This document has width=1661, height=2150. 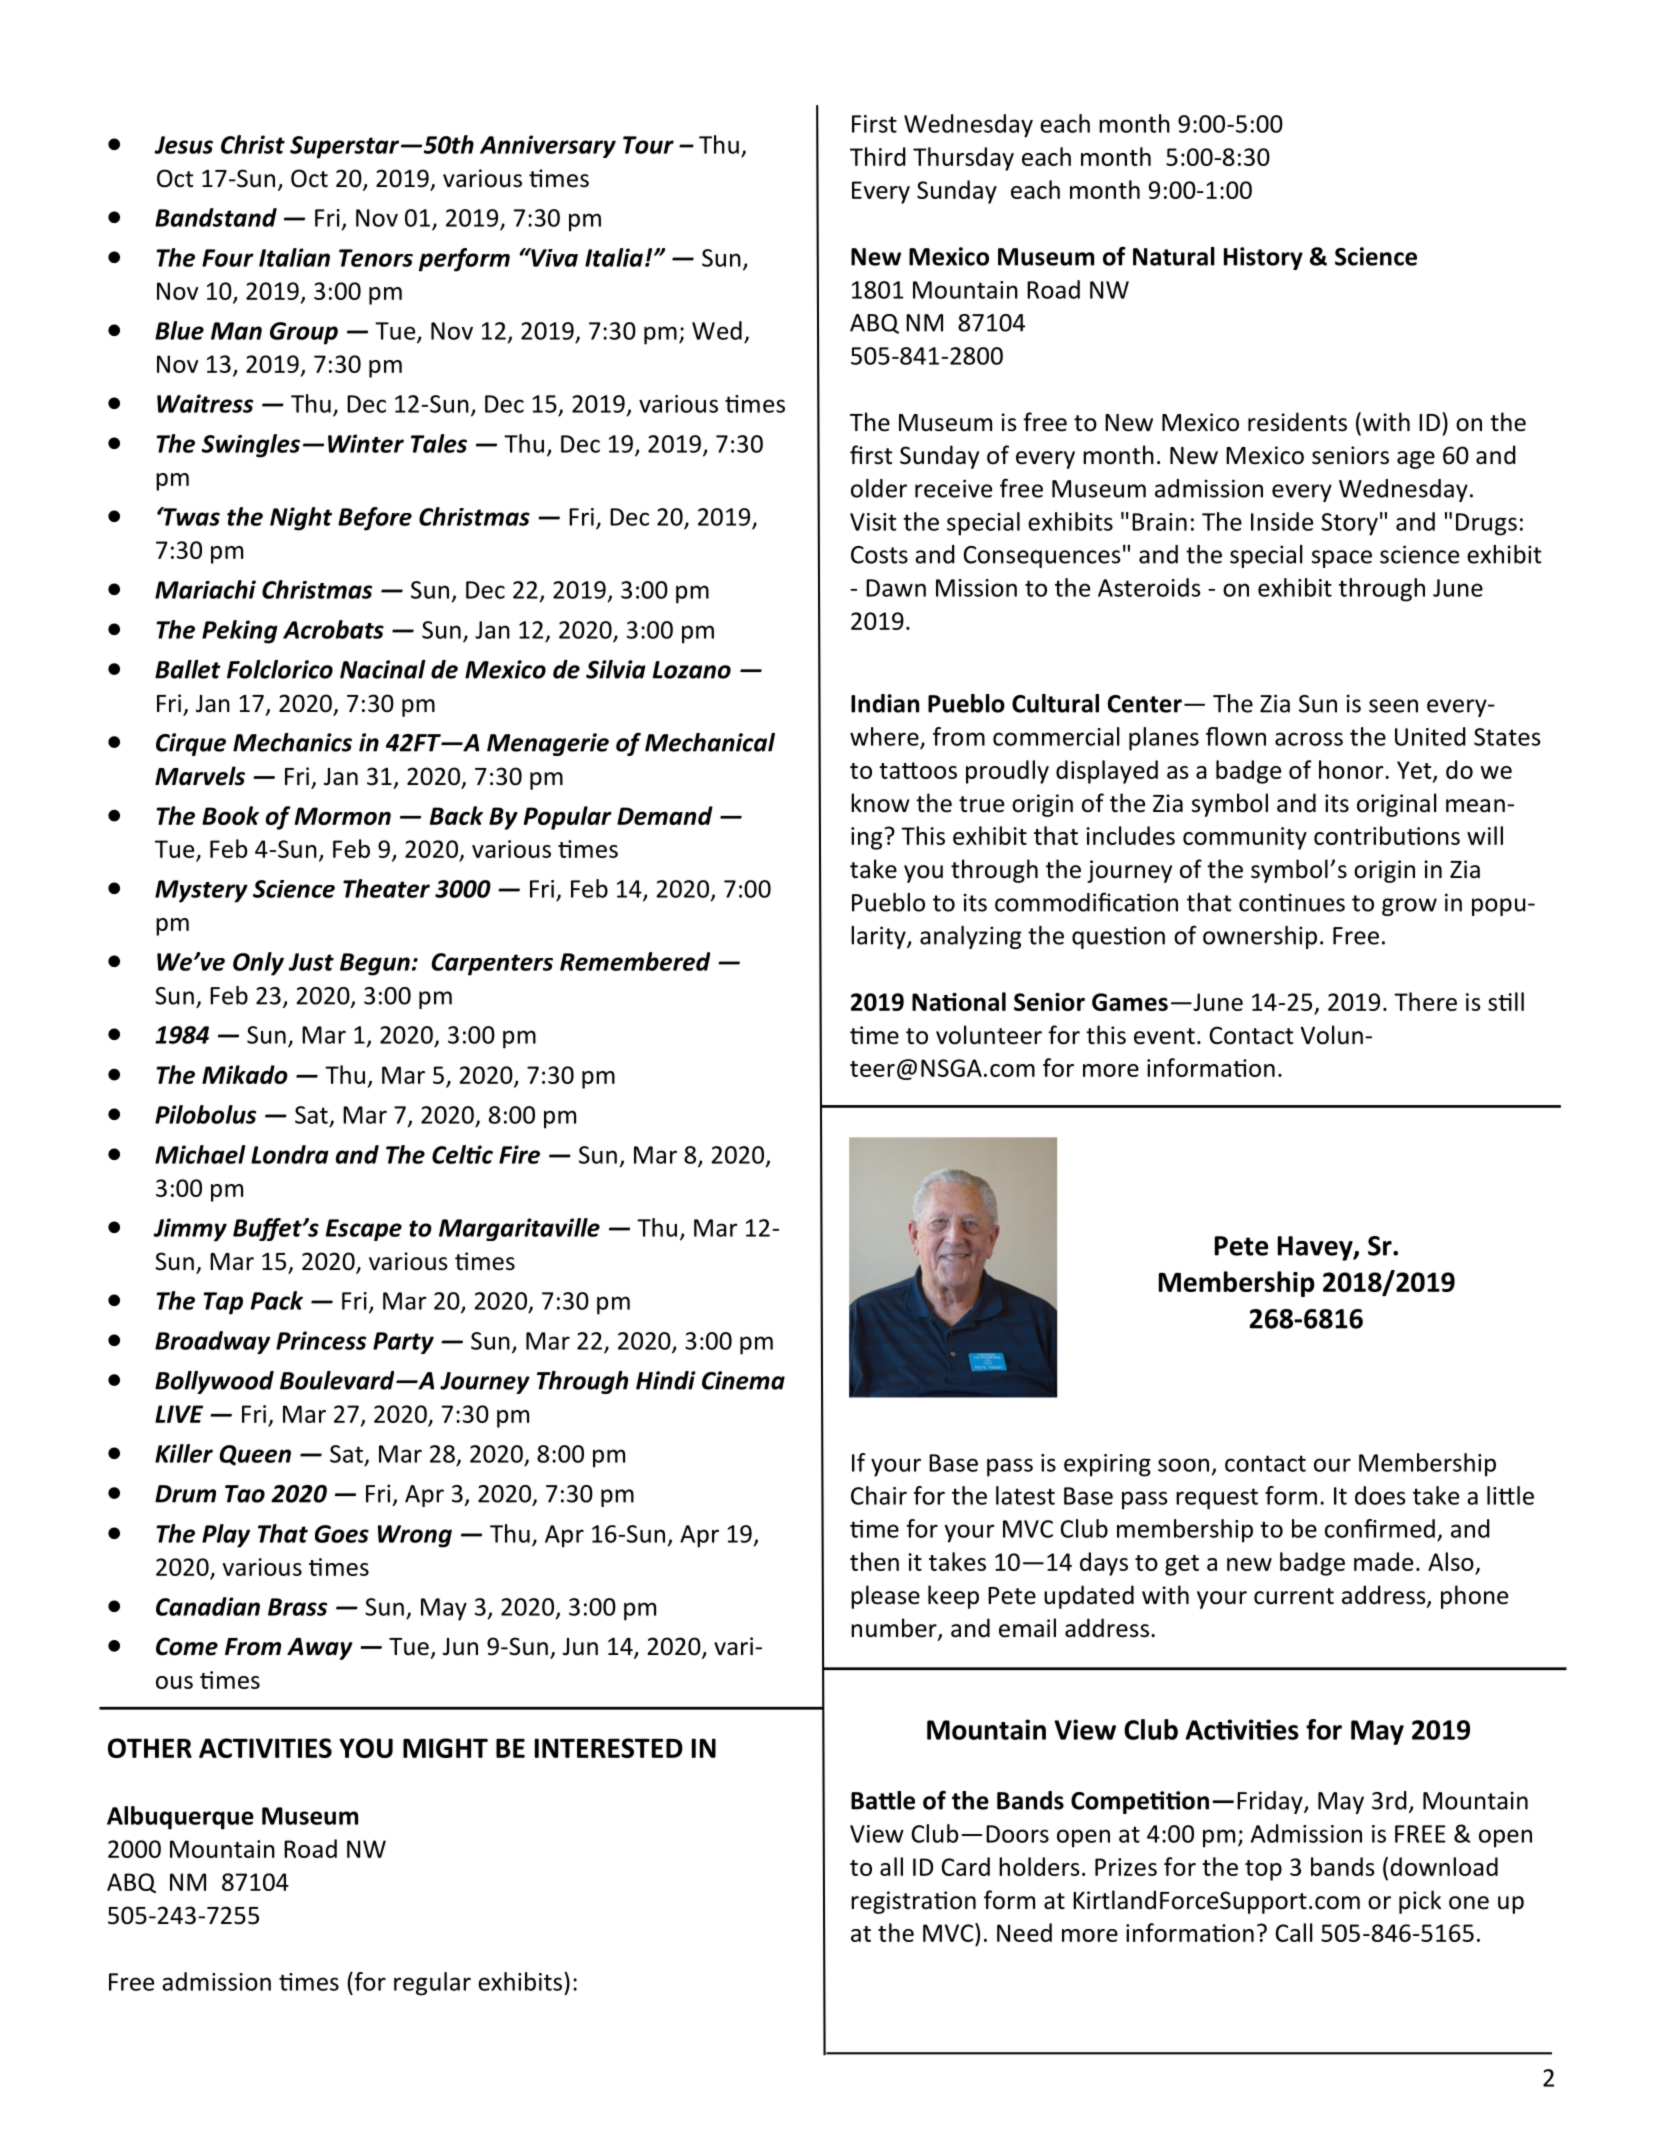 I want to click on does, so click(x=1380, y=1495).
